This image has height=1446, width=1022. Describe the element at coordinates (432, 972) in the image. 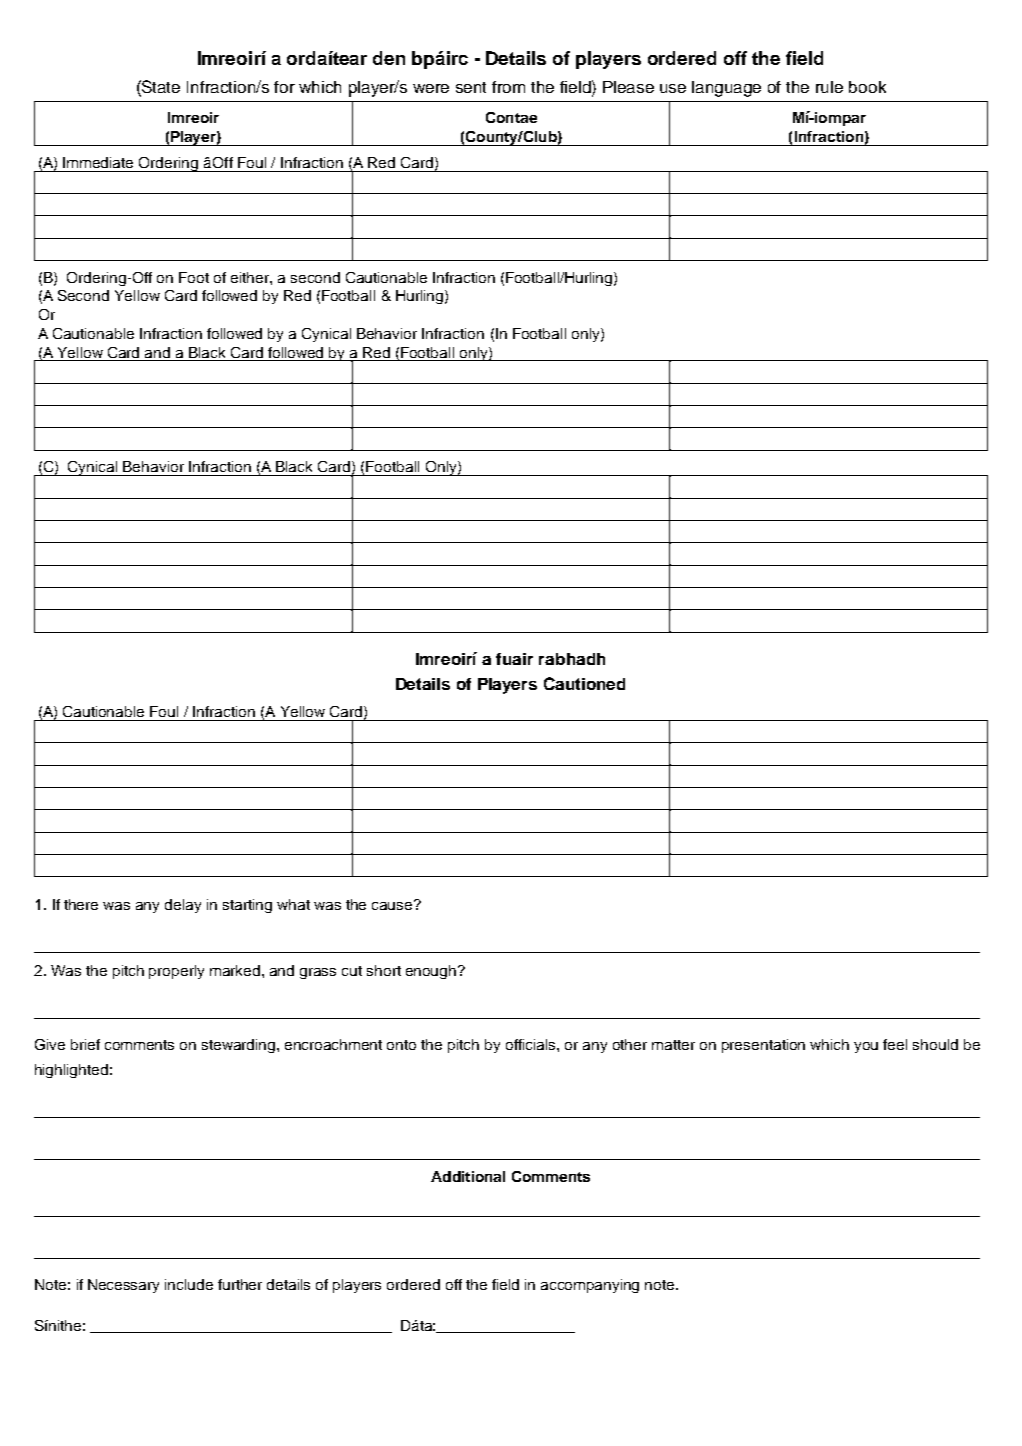

I see `enough` at that location.
